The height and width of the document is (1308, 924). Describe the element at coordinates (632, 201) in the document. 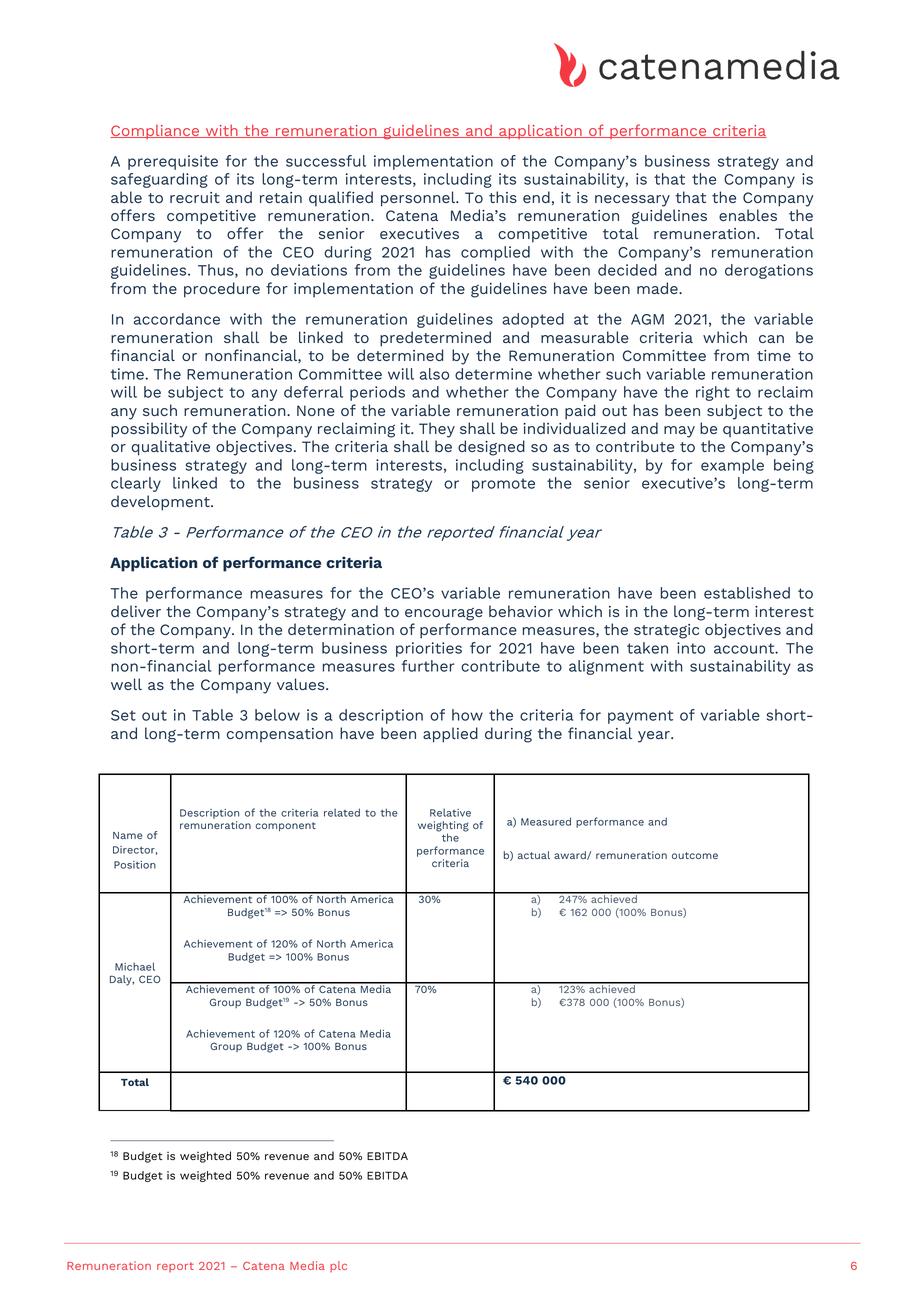

I see `necessary` at that location.
